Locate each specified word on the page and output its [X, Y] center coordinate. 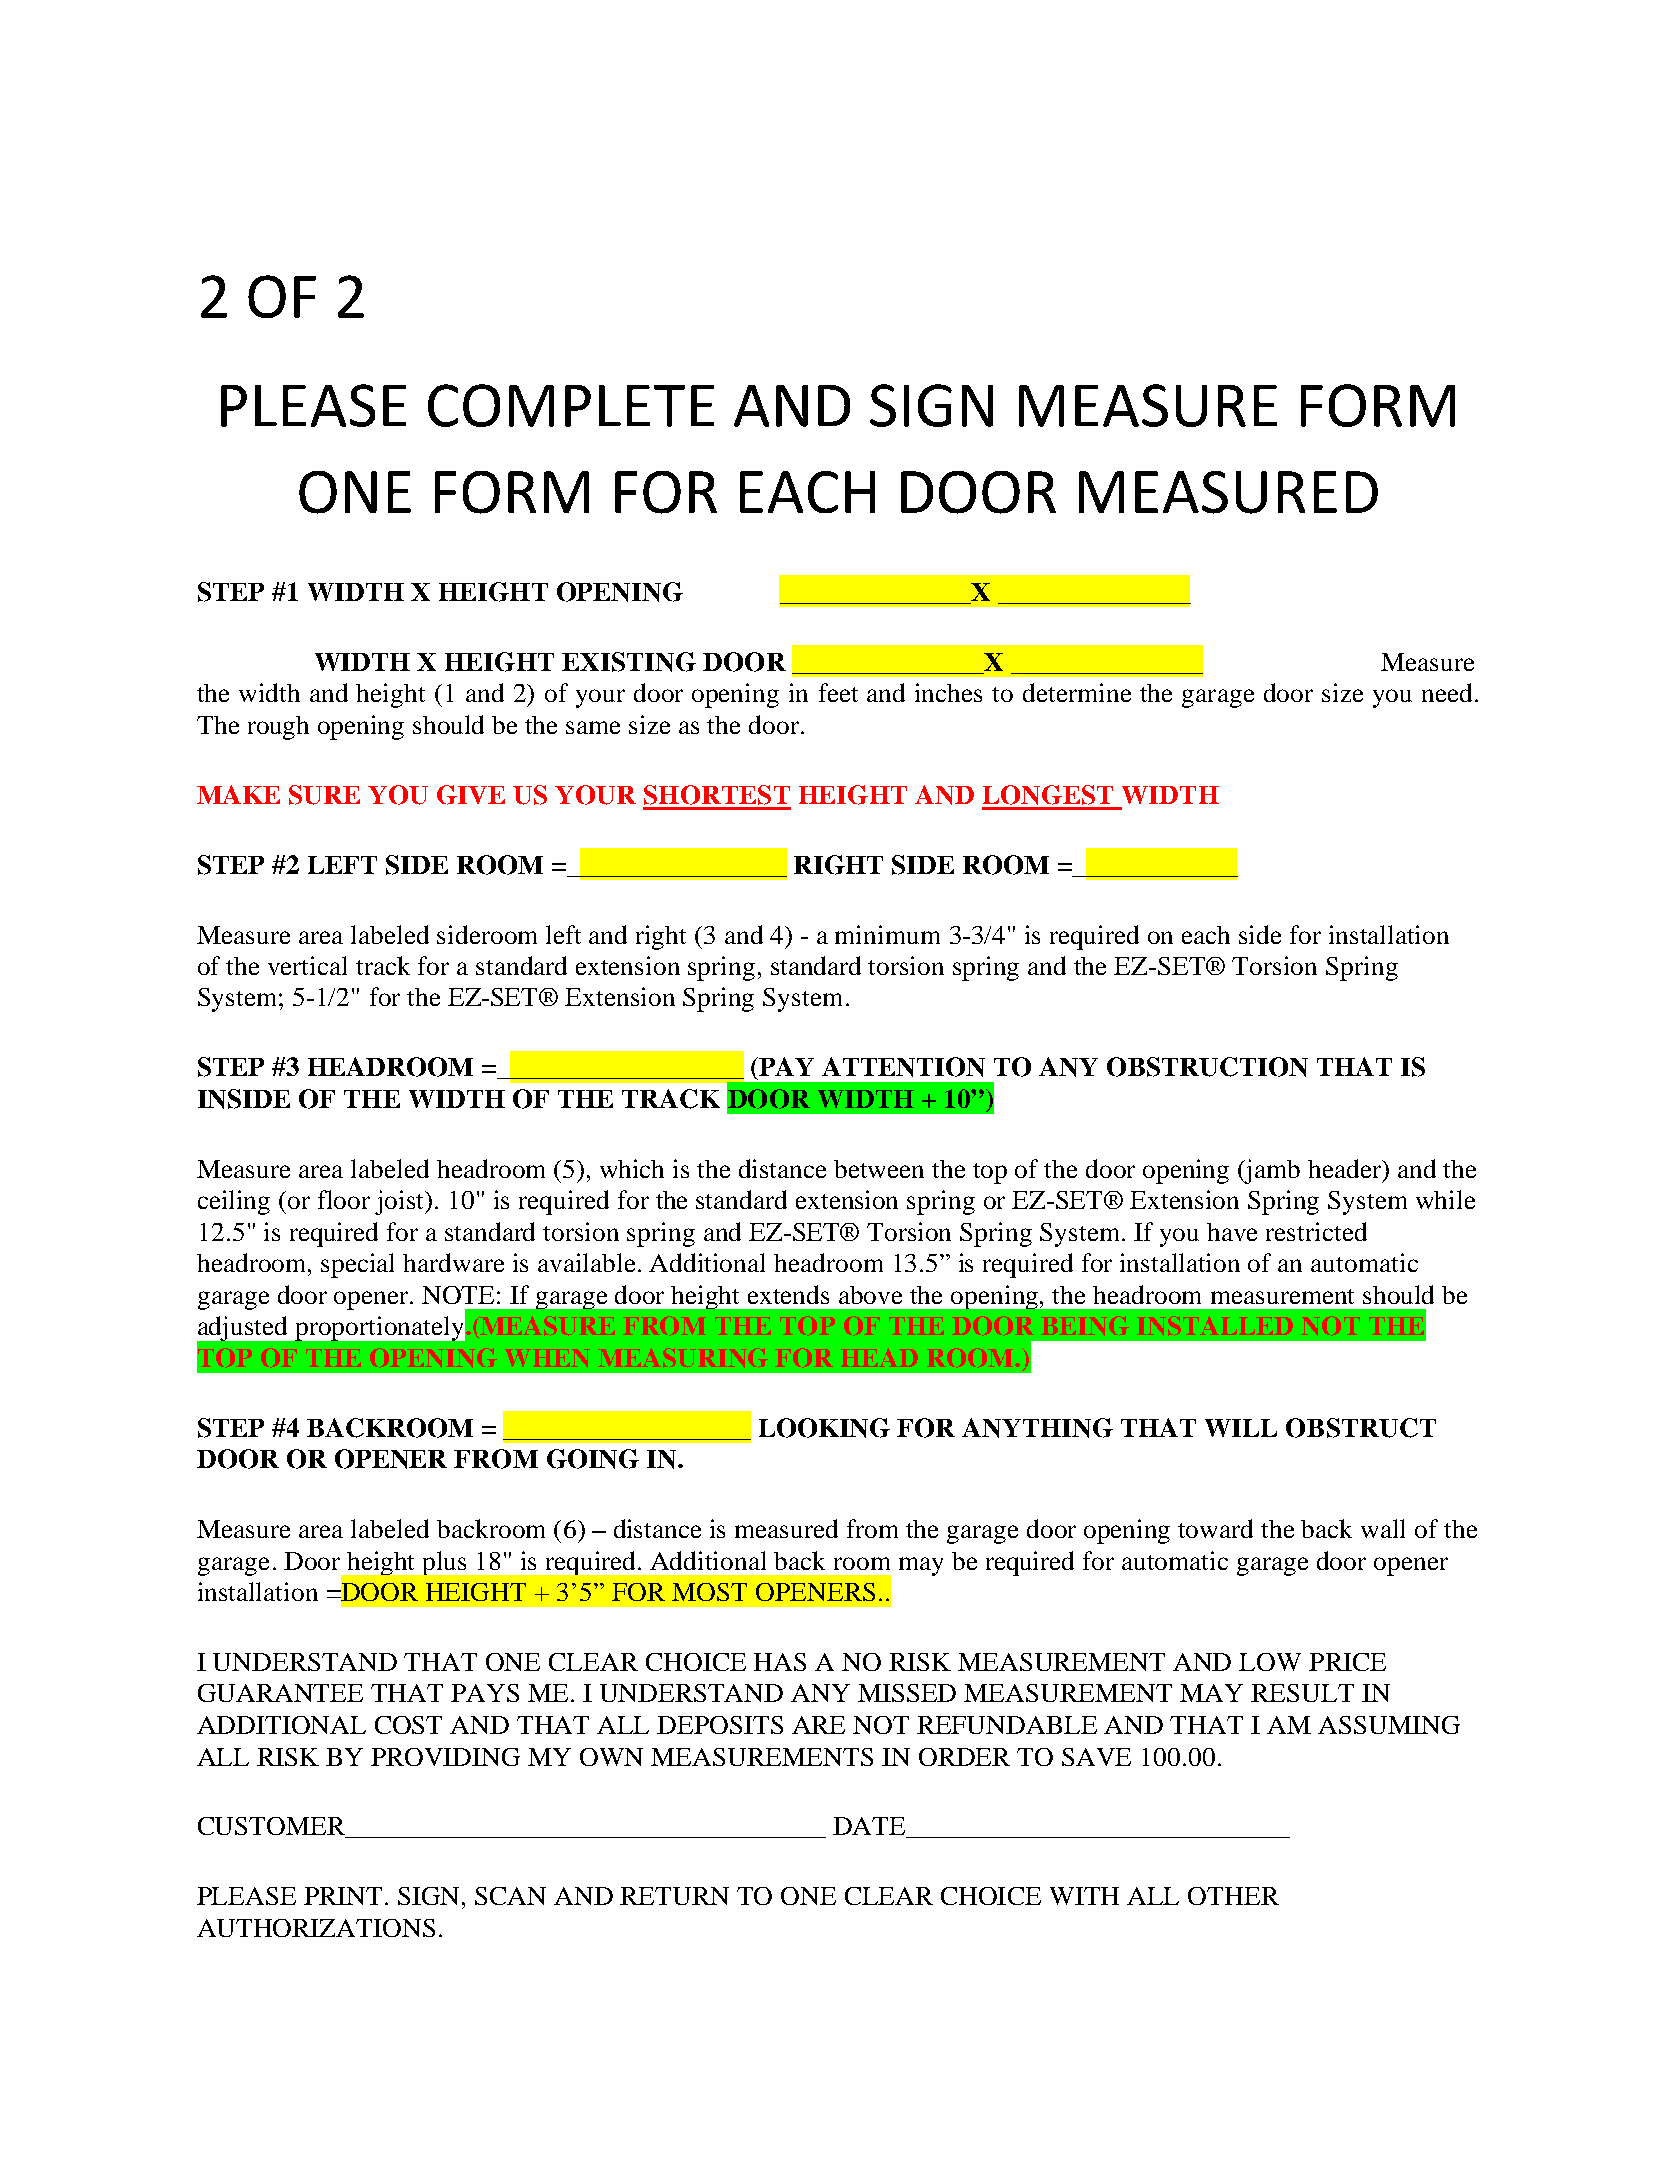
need [1447, 692]
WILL [1241, 1428]
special [357, 1265]
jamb [1271, 1171]
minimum [887, 934]
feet [838, 692]
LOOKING [824, 1428]
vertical [307, 965]
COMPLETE [571, 405]
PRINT [343, 1896]
